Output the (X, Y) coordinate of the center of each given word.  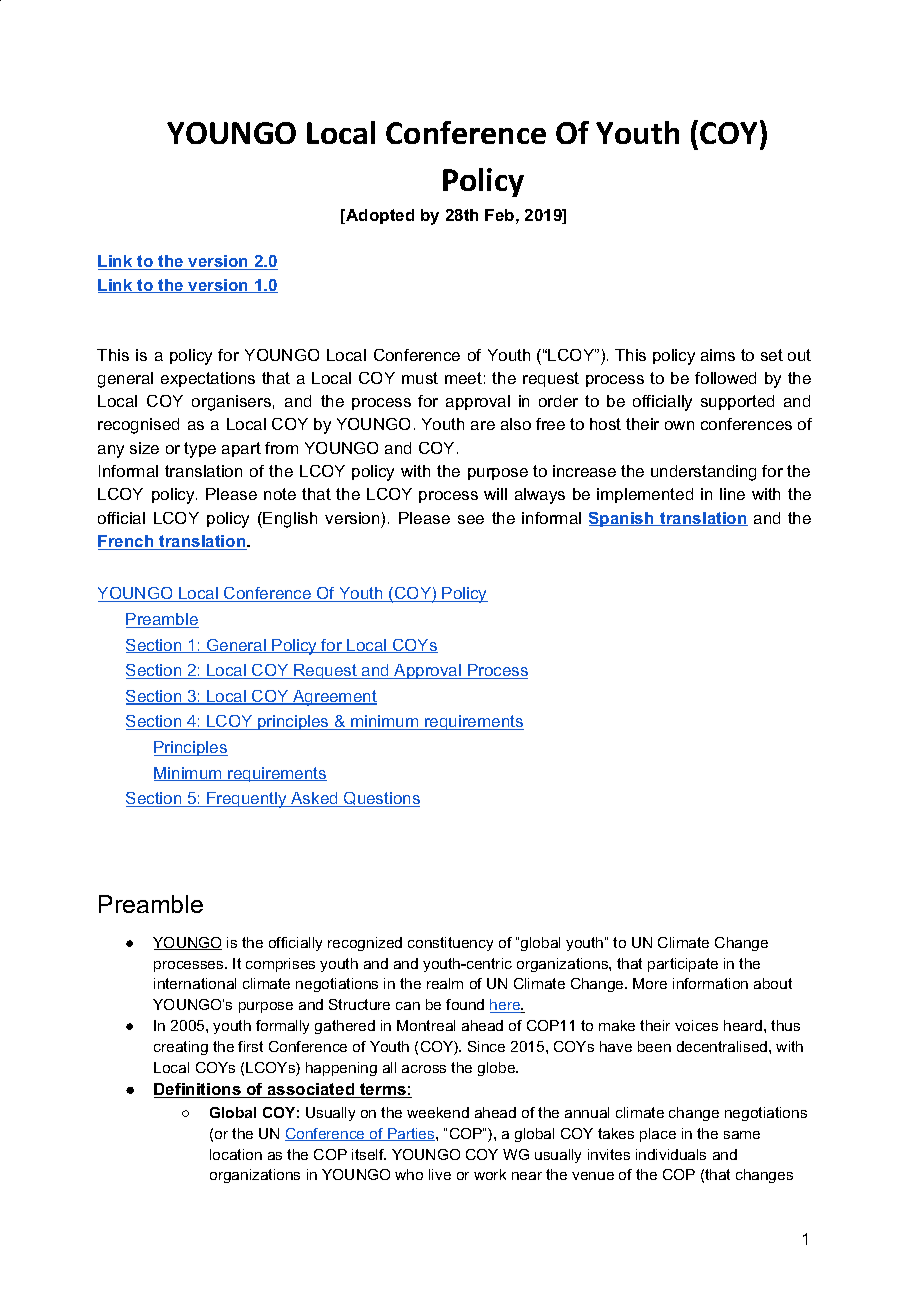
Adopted (379, 216)
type (200, 450)
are (483, 425)
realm (445, 983)
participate (683, 965)
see (471, 519)
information (710, 983)
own (679, 425)
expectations (208, 379)
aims (718, 355)
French (127, 542)
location (236, 1154)
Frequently (247, 800)
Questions (381, 799)
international (195, 983)
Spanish (622, 519)
